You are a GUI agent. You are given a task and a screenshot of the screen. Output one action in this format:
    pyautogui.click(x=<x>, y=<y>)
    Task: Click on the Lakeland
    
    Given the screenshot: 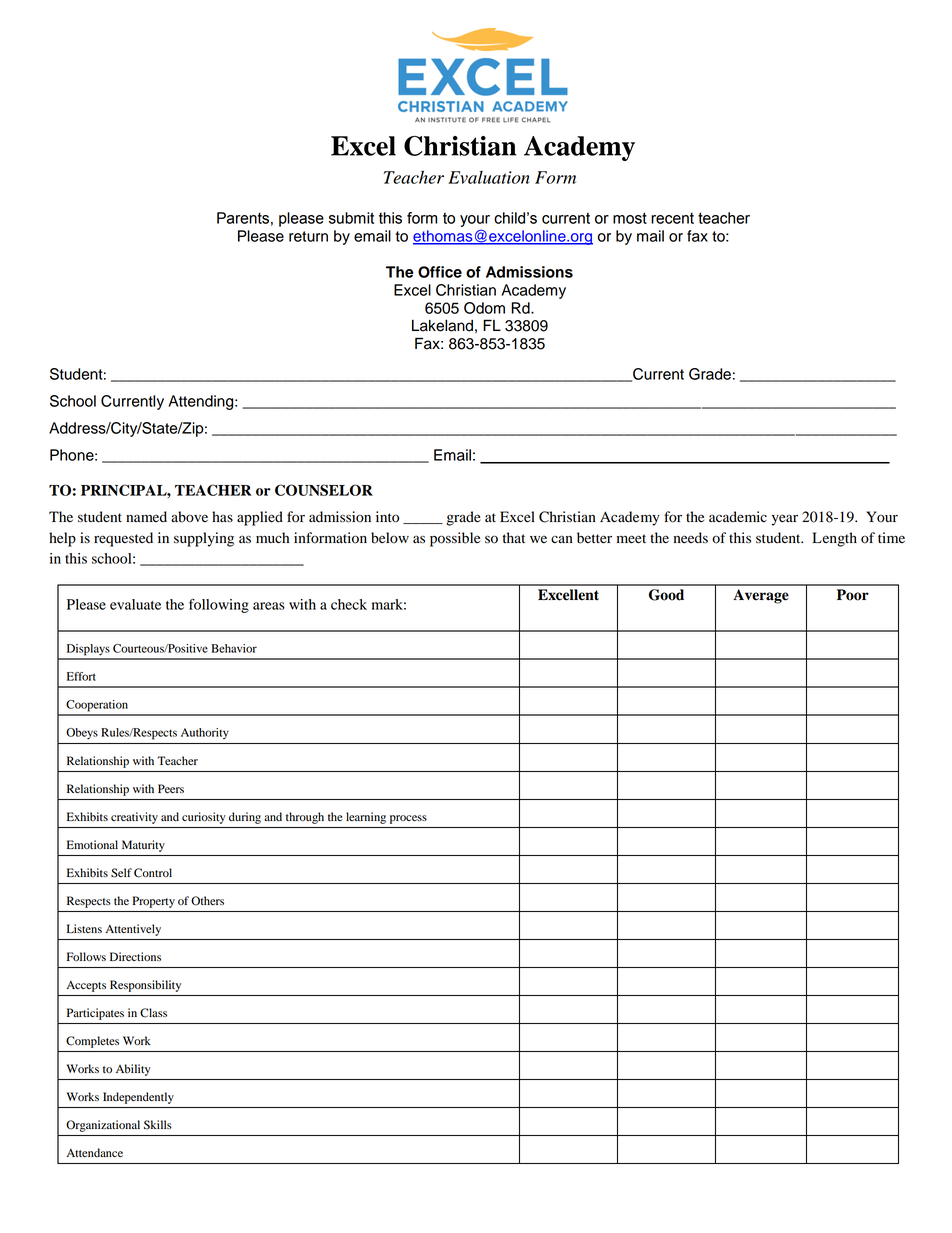 What is the action you would take?
    pyautogui.click(x=442, y=326)
